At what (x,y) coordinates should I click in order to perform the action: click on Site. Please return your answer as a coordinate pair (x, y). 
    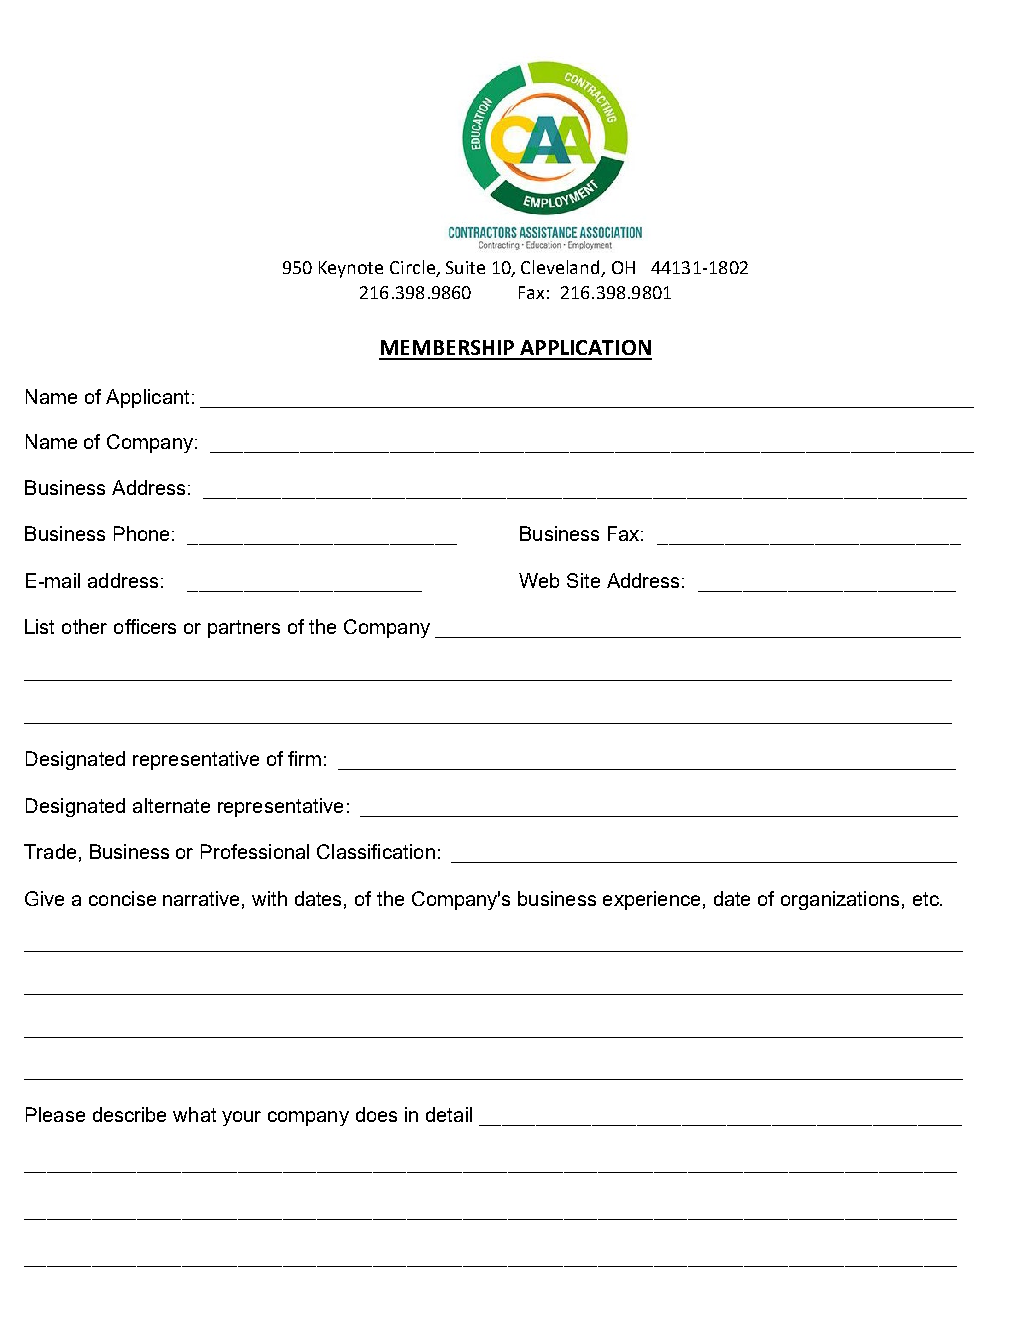
    Looking at the image, I should click on (583, 580).
